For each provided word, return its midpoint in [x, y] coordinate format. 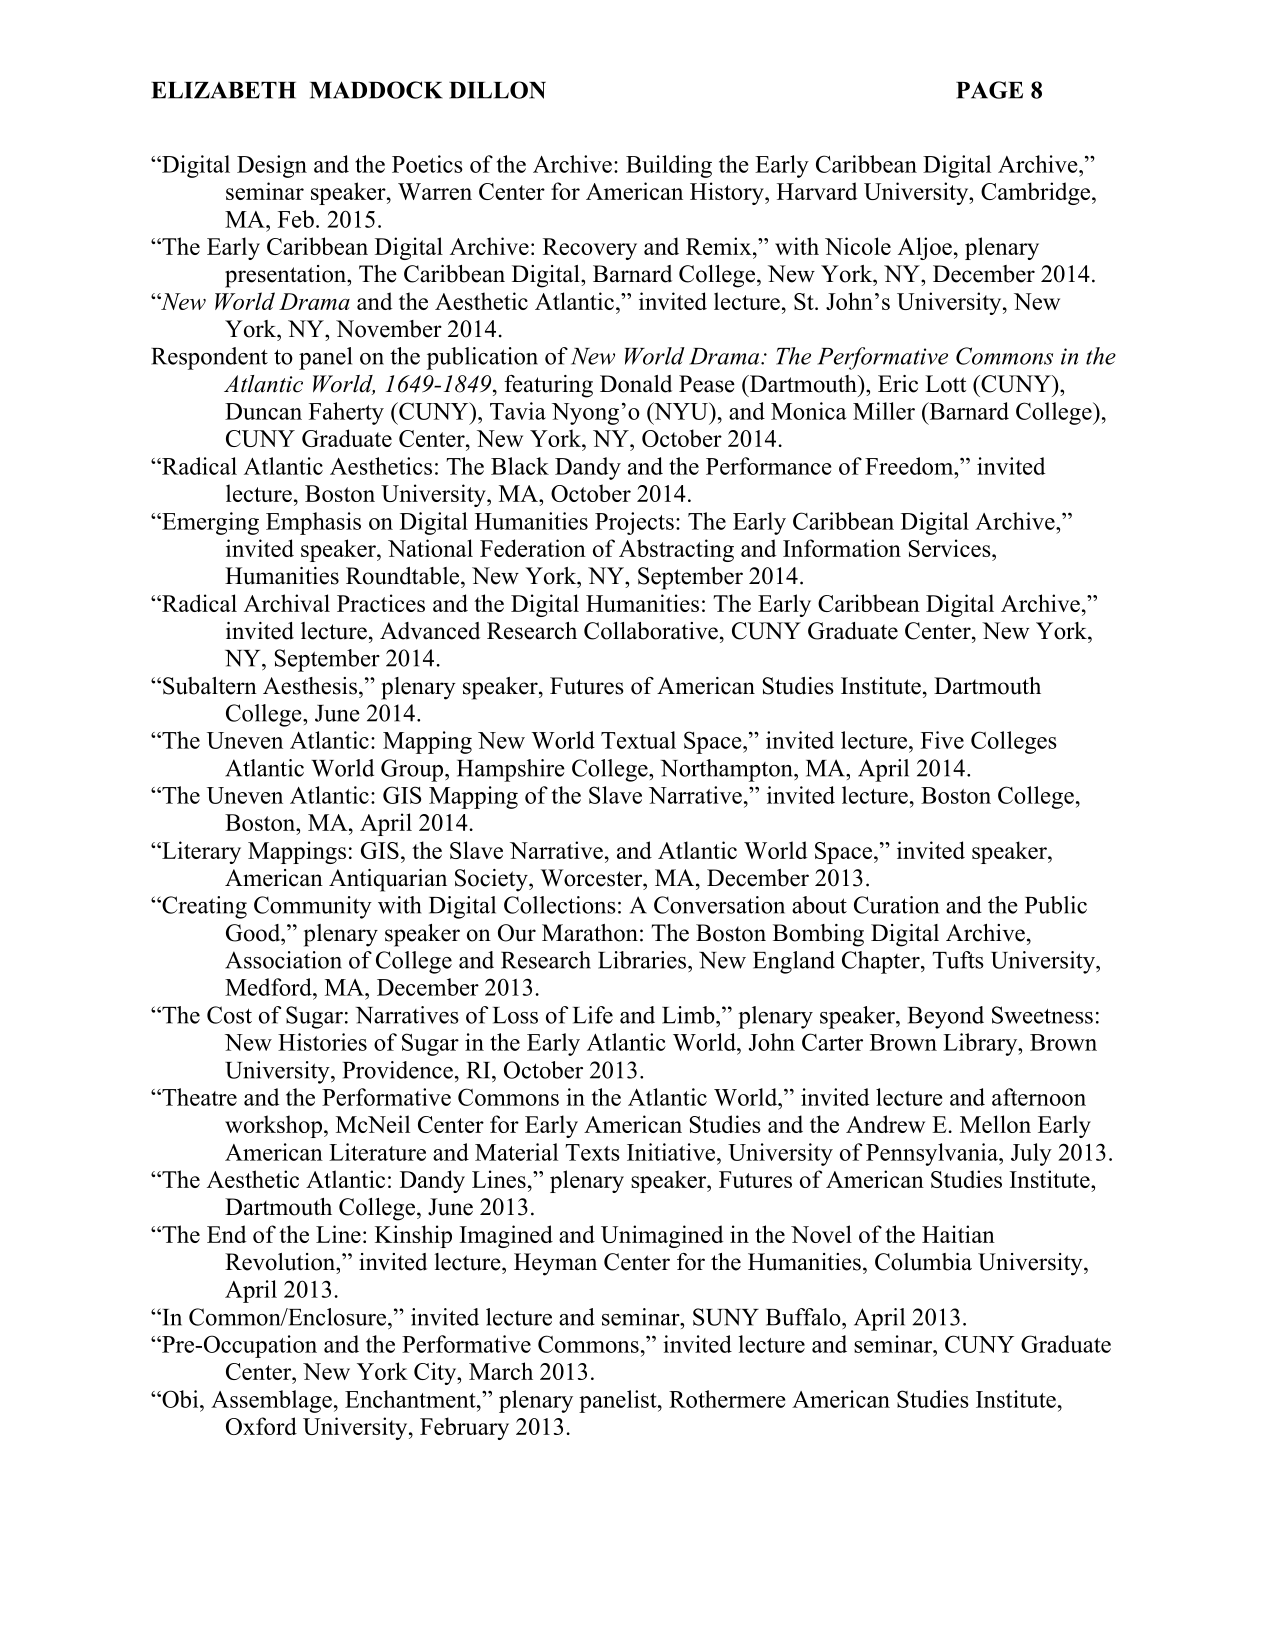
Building [669, 166]
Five [942, 740]
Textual [638, 740]
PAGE [989, 90]
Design [272, 166]
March [501, 1371]
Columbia [923, 1262]
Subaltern [210, 686]
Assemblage [271, 1401]
